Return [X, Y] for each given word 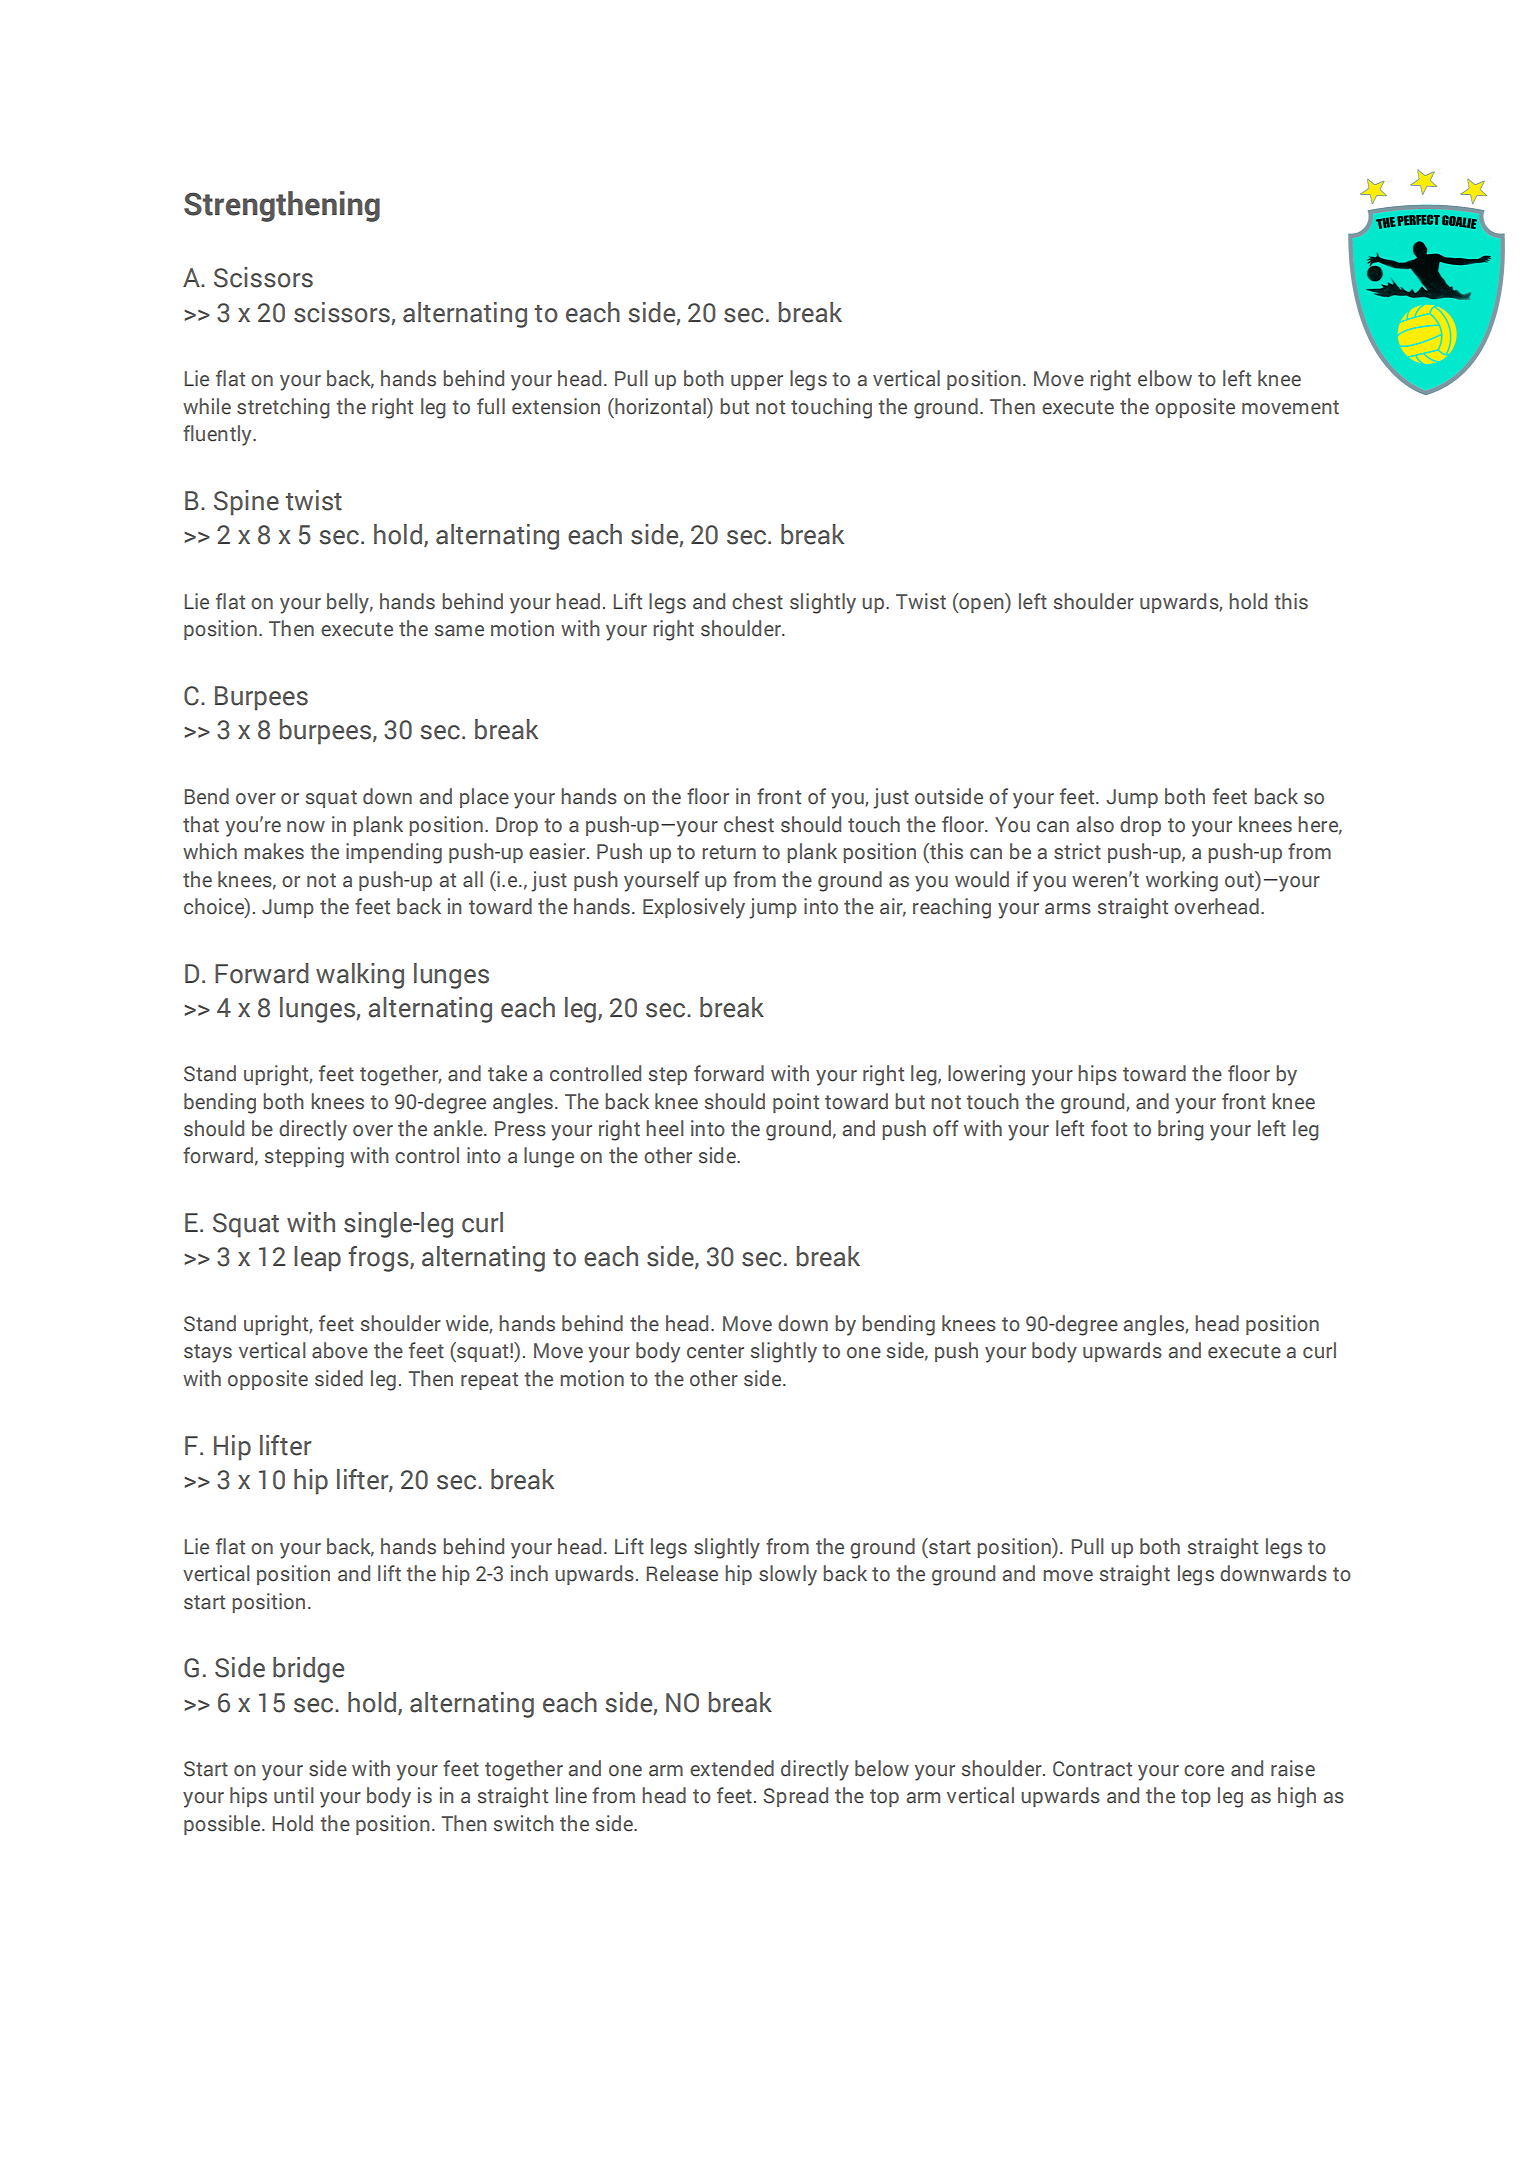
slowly [788, 1575]
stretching [283, 408]
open [981, 605]
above [340, 1350]
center [715, 1351]
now [306, 827]
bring [1181, 1130]
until [294, 1795]
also [1095, 824]
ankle [459, 1128]
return [729, 852]
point [796, 1103]
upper [757, 382]
